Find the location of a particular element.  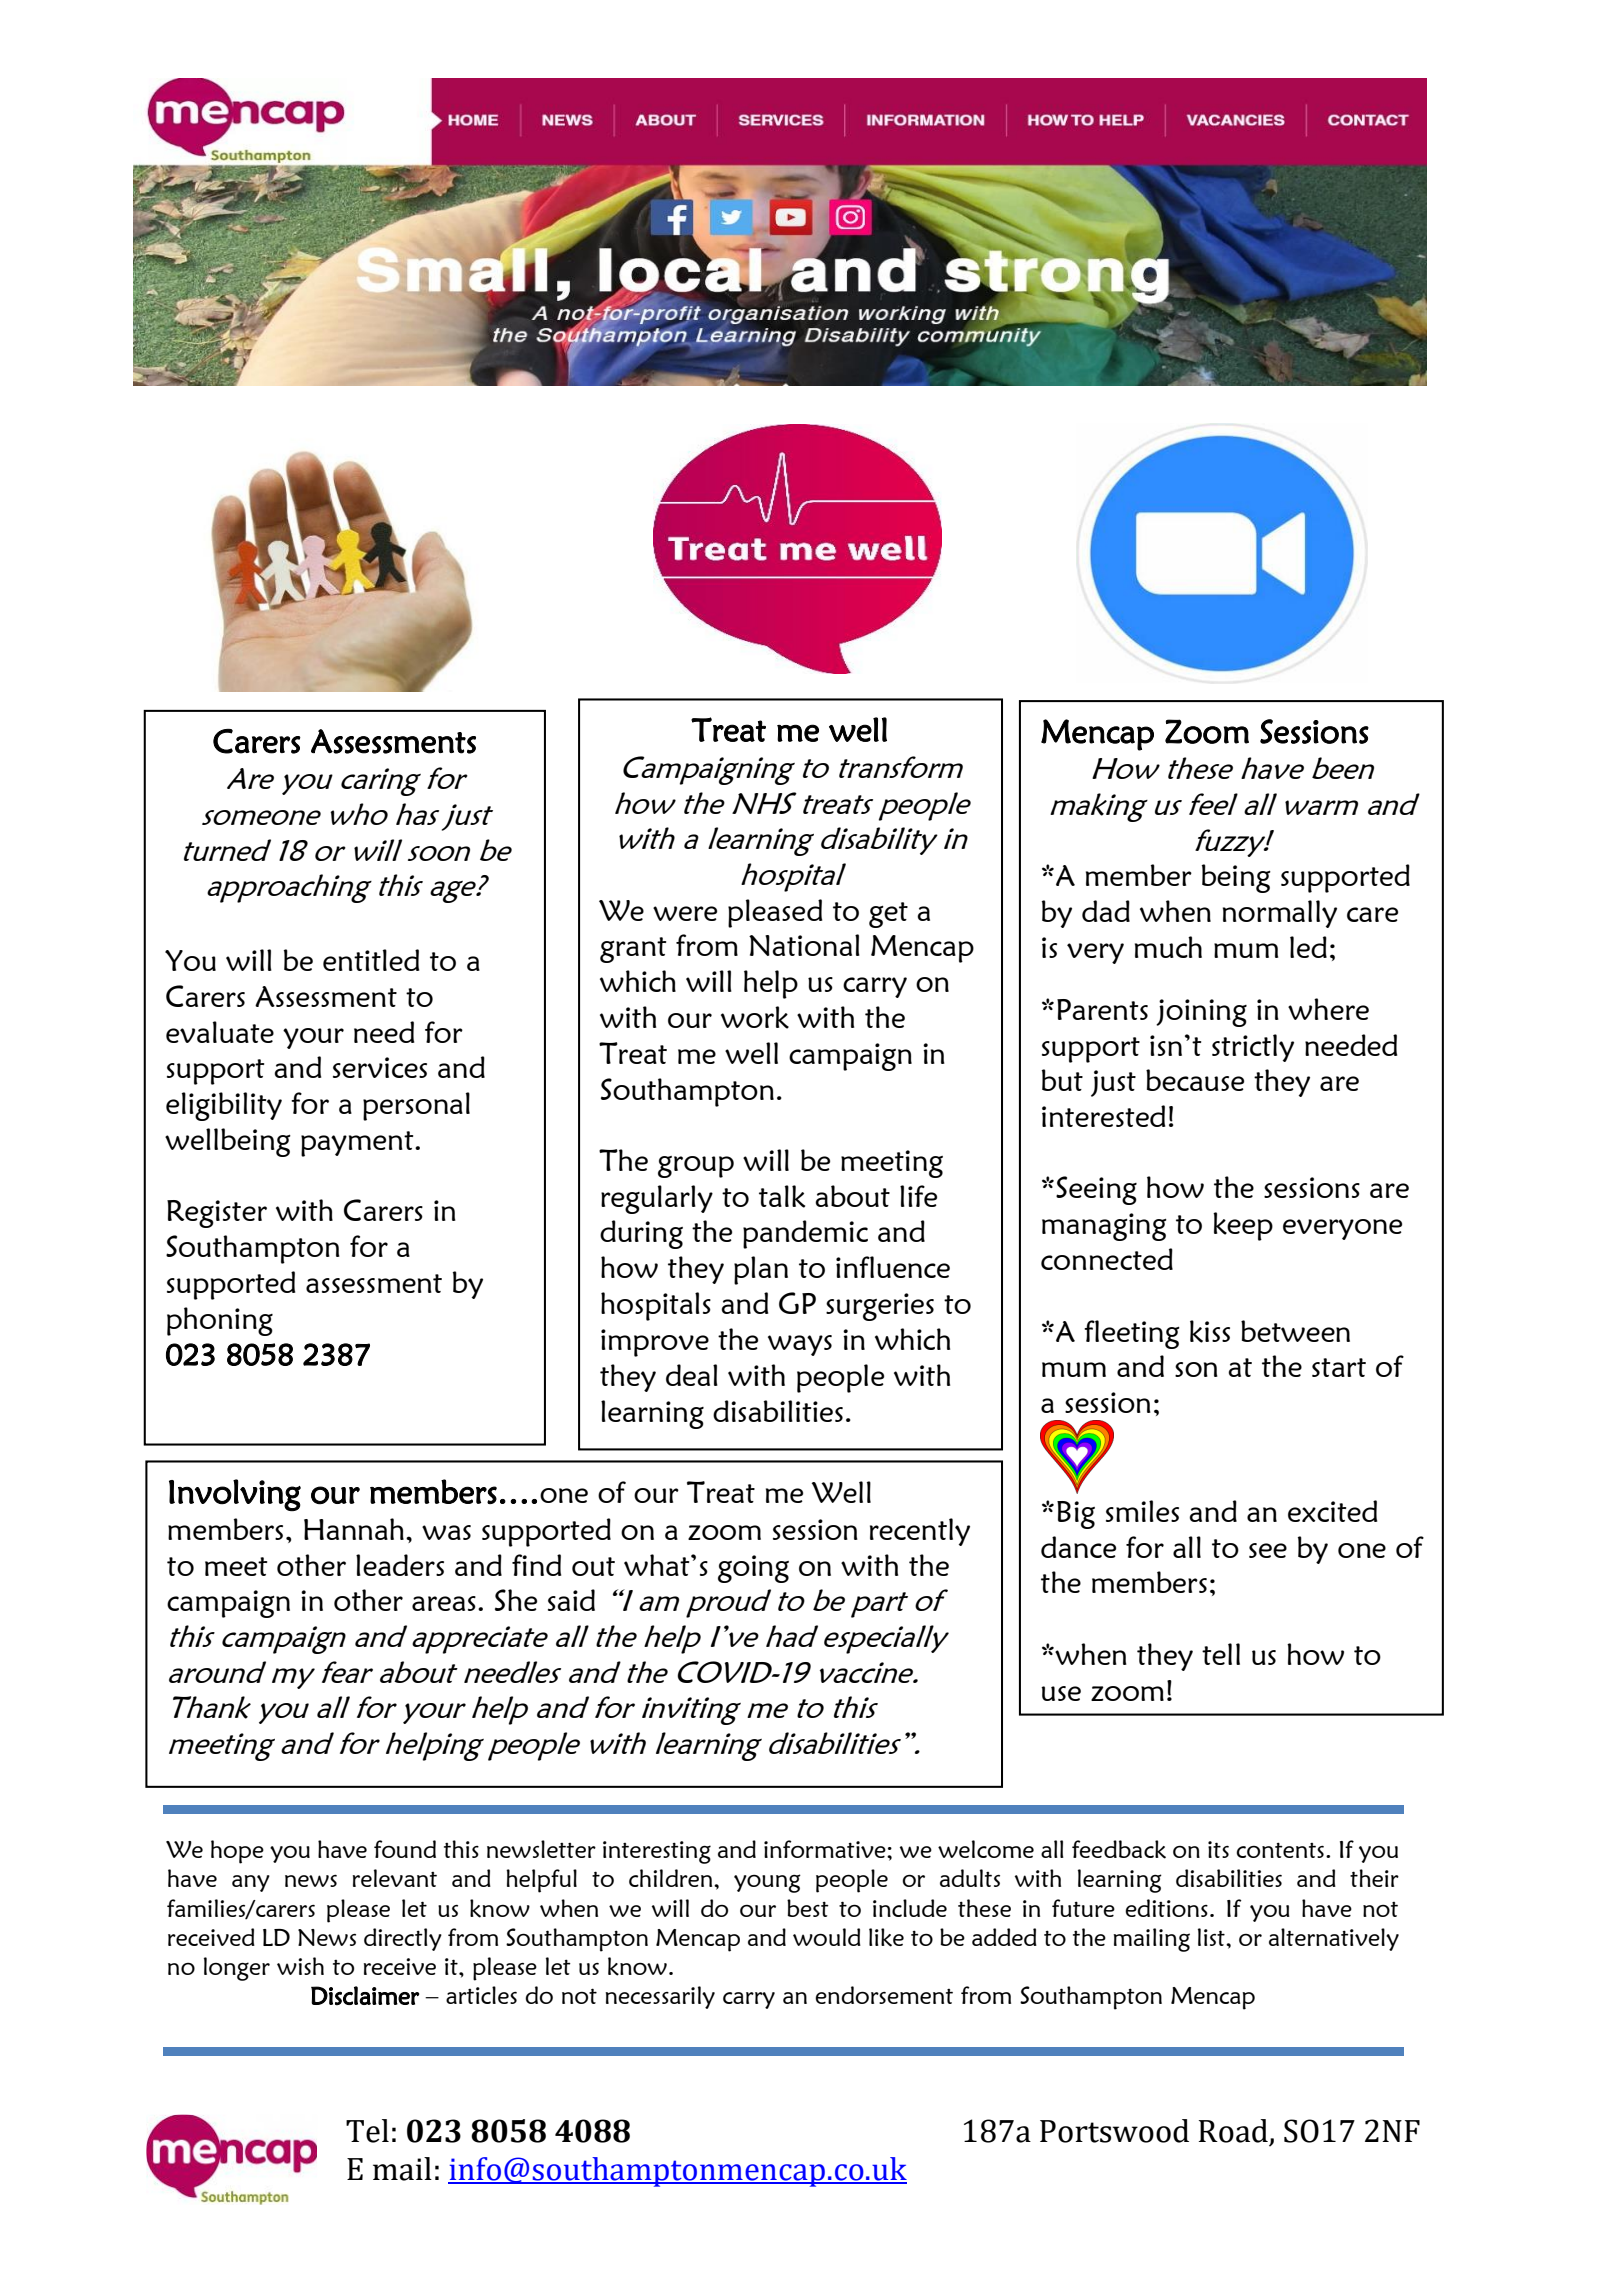

endorsement is located at coordinates (884, 1995).
